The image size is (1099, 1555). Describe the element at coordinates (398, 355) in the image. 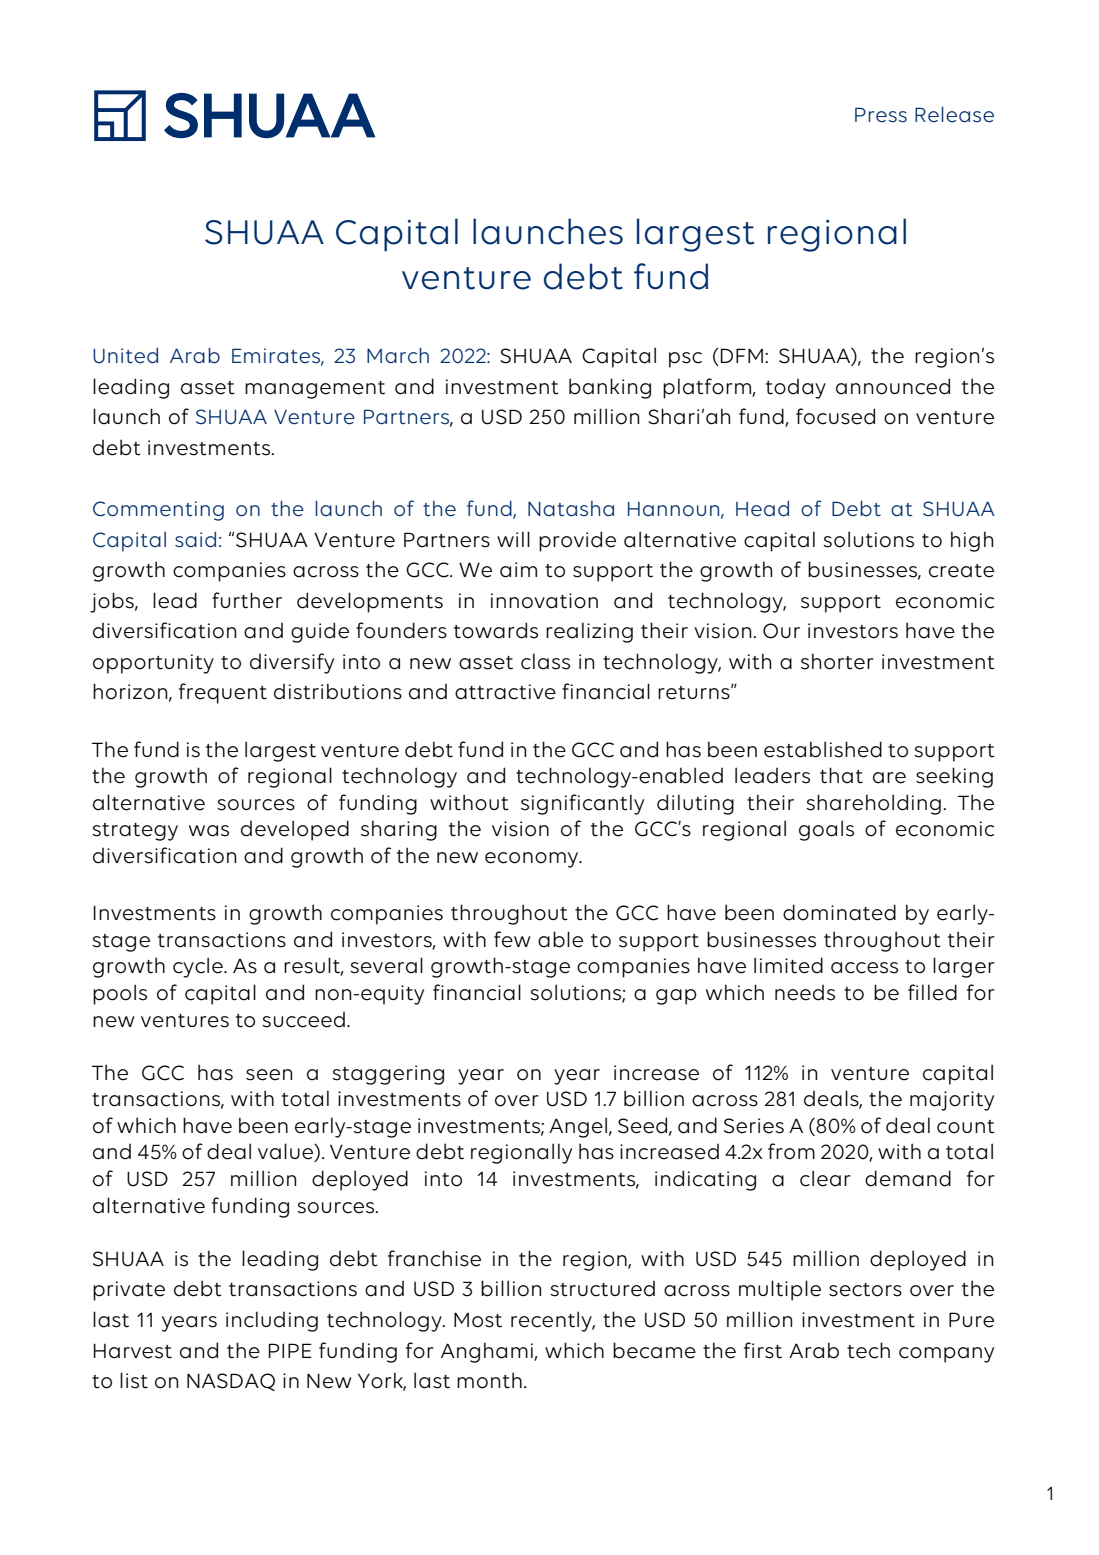

I see `March` at that location.
